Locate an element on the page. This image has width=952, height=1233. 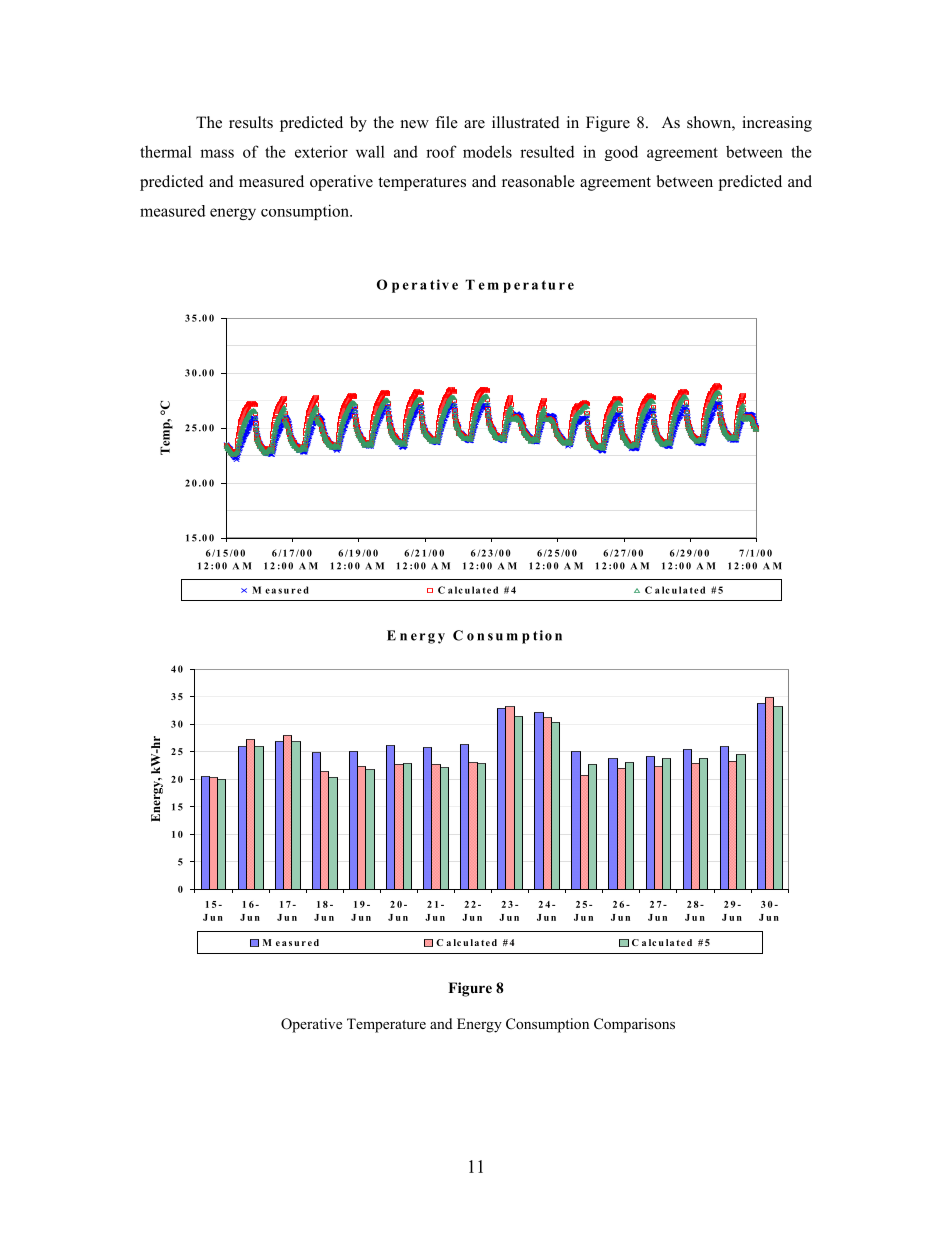
increasing is located at coordinates (777, 124).
